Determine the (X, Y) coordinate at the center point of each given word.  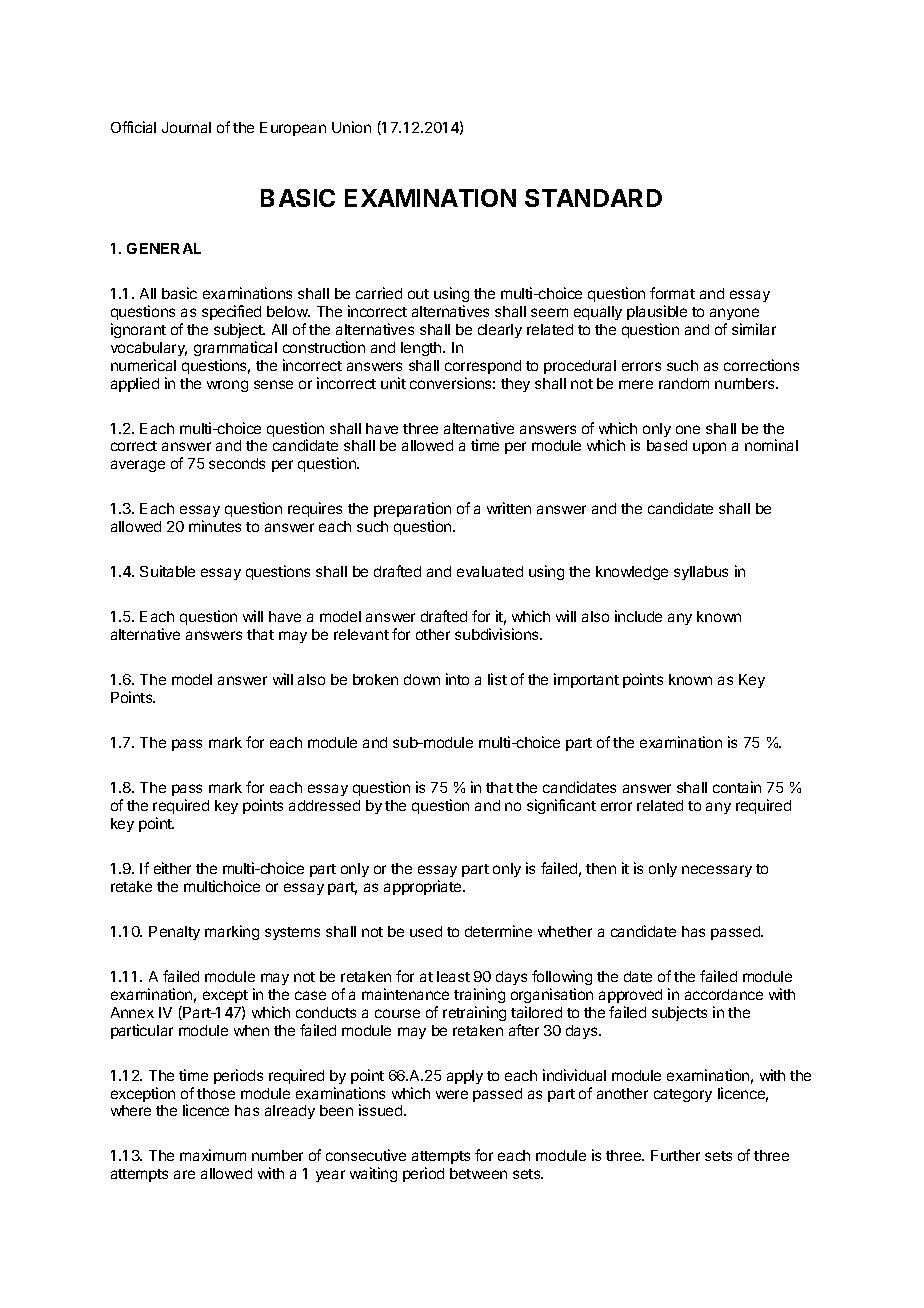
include (638, 616)
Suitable (167, 571)
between (478, 1173)
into (457, 679)
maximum (213, 1155)
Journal (186, 127)
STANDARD (593, 198)
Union (351, 127)
